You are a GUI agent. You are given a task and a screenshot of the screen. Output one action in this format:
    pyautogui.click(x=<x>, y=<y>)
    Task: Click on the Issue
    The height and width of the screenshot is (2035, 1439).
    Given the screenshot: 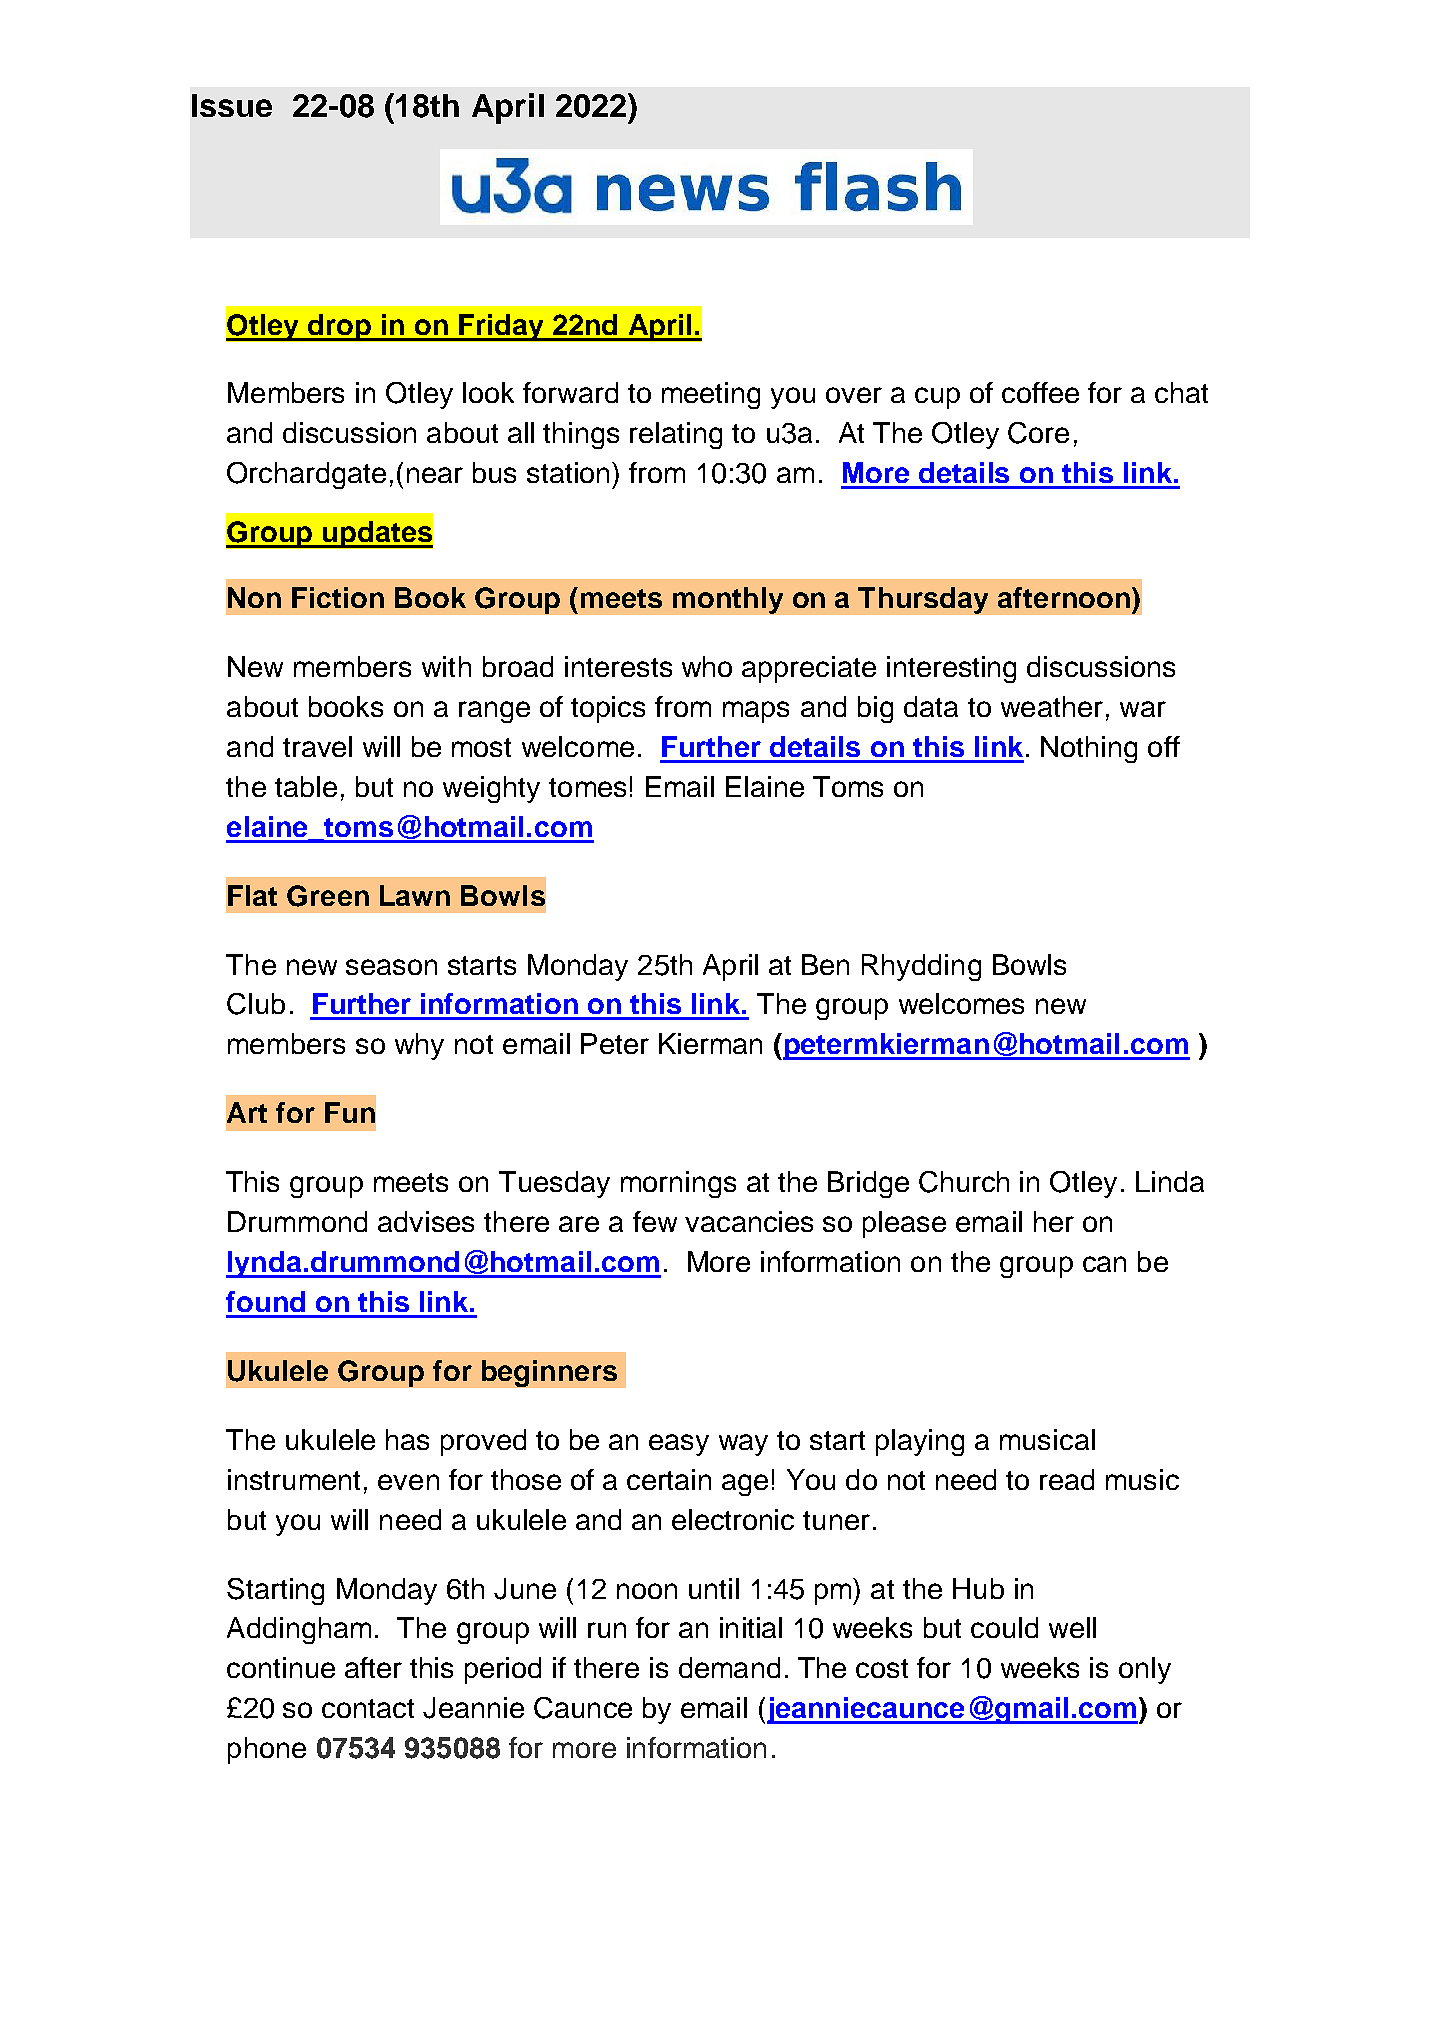 What is the action you would take?
    pyautogui.click(x=232, y=105)
